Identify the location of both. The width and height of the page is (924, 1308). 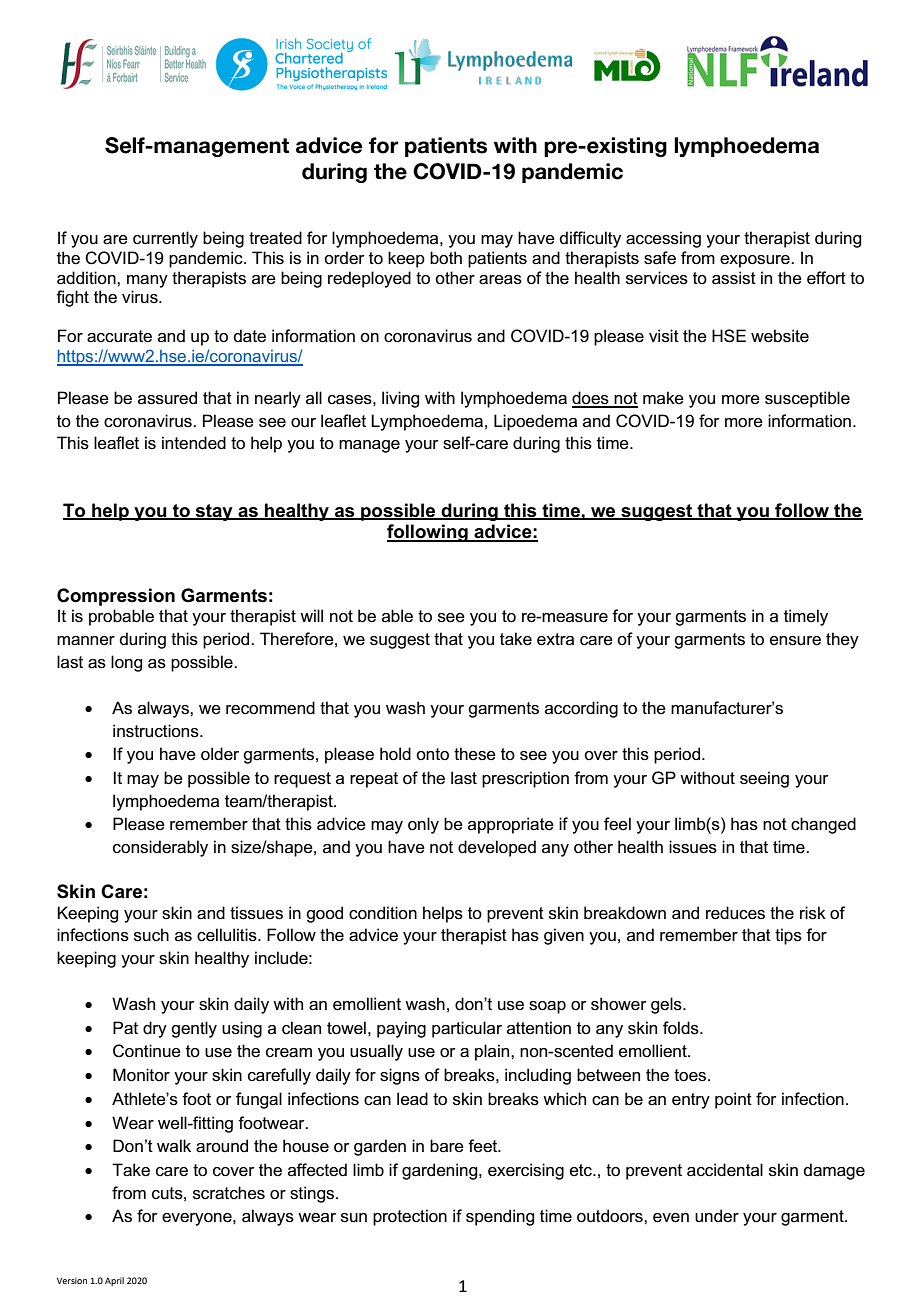
(446, 258).
